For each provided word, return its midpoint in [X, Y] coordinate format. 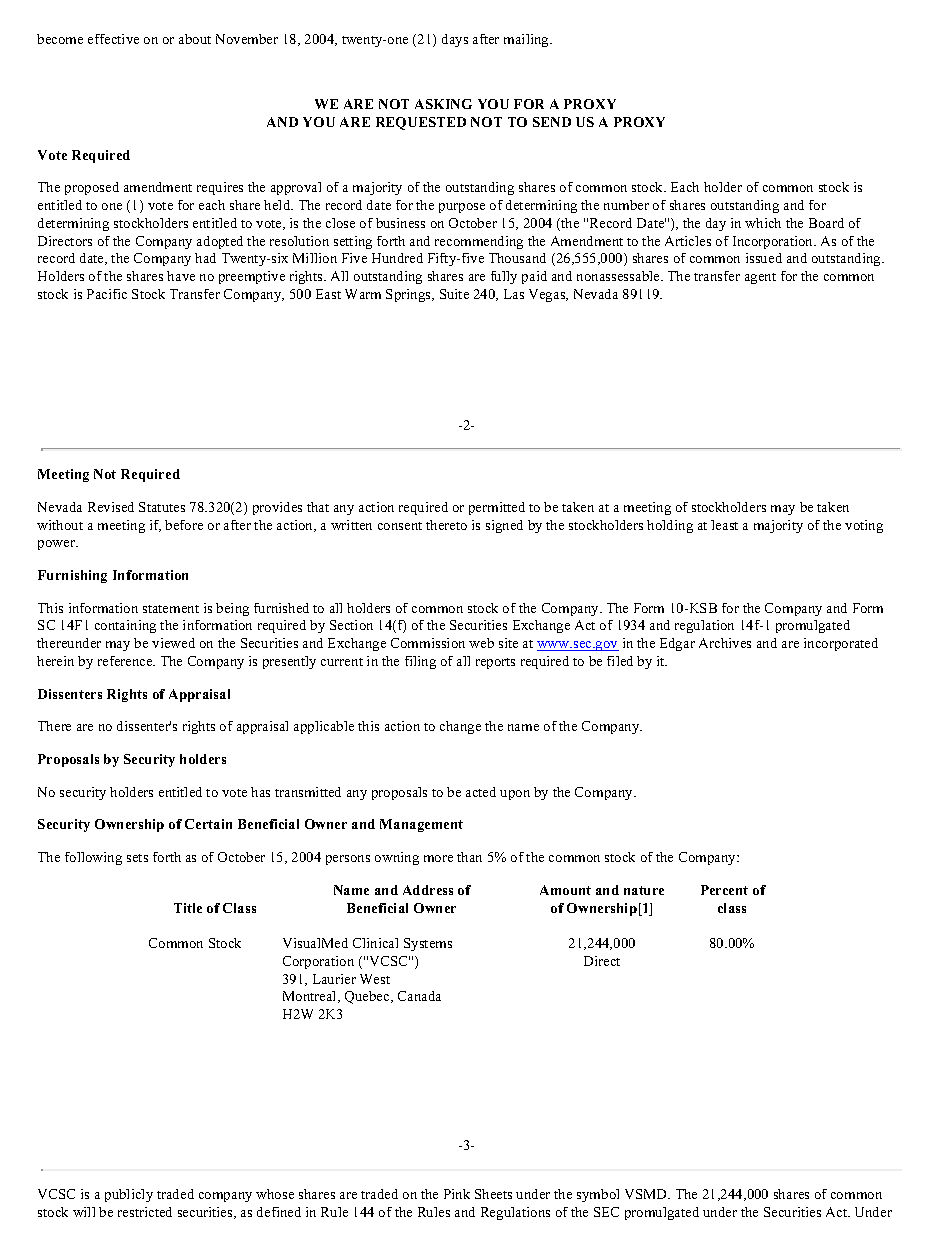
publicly [129, 1195]
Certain [208, 824]
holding [670, 526]
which [763, 223]
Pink [457, 1194]
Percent [724, 890]
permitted [497, 508]
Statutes [162, 507]
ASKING [443, 104]
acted [481, 792]
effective [113, 39]
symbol [598, 1195]
